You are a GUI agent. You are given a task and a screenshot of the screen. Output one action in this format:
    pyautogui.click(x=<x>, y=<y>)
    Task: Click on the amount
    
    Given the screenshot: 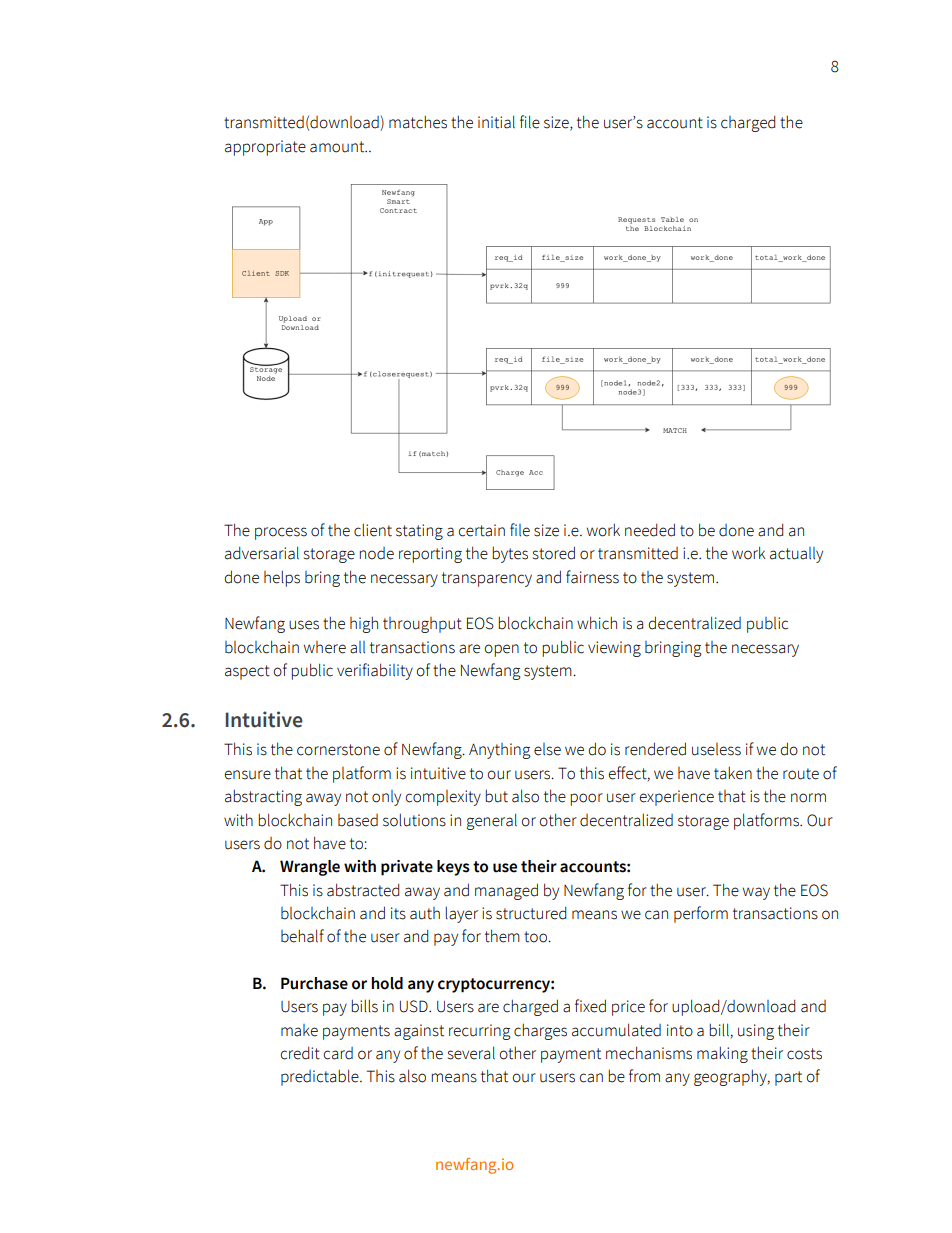 What is the action you would take?
    pyautogui.click(x=338, y=147)
